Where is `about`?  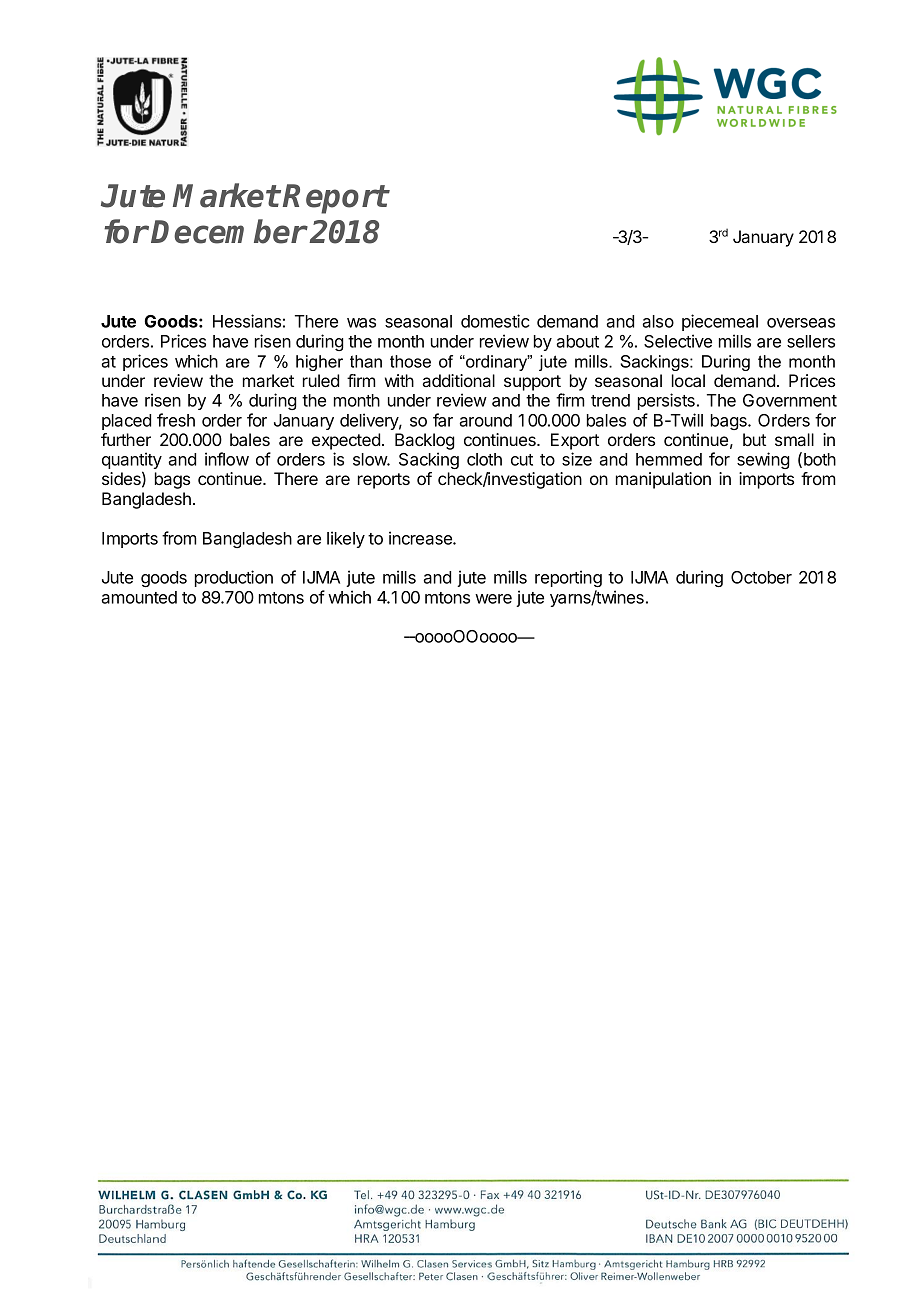 about is located at coordinates (577, 341).
